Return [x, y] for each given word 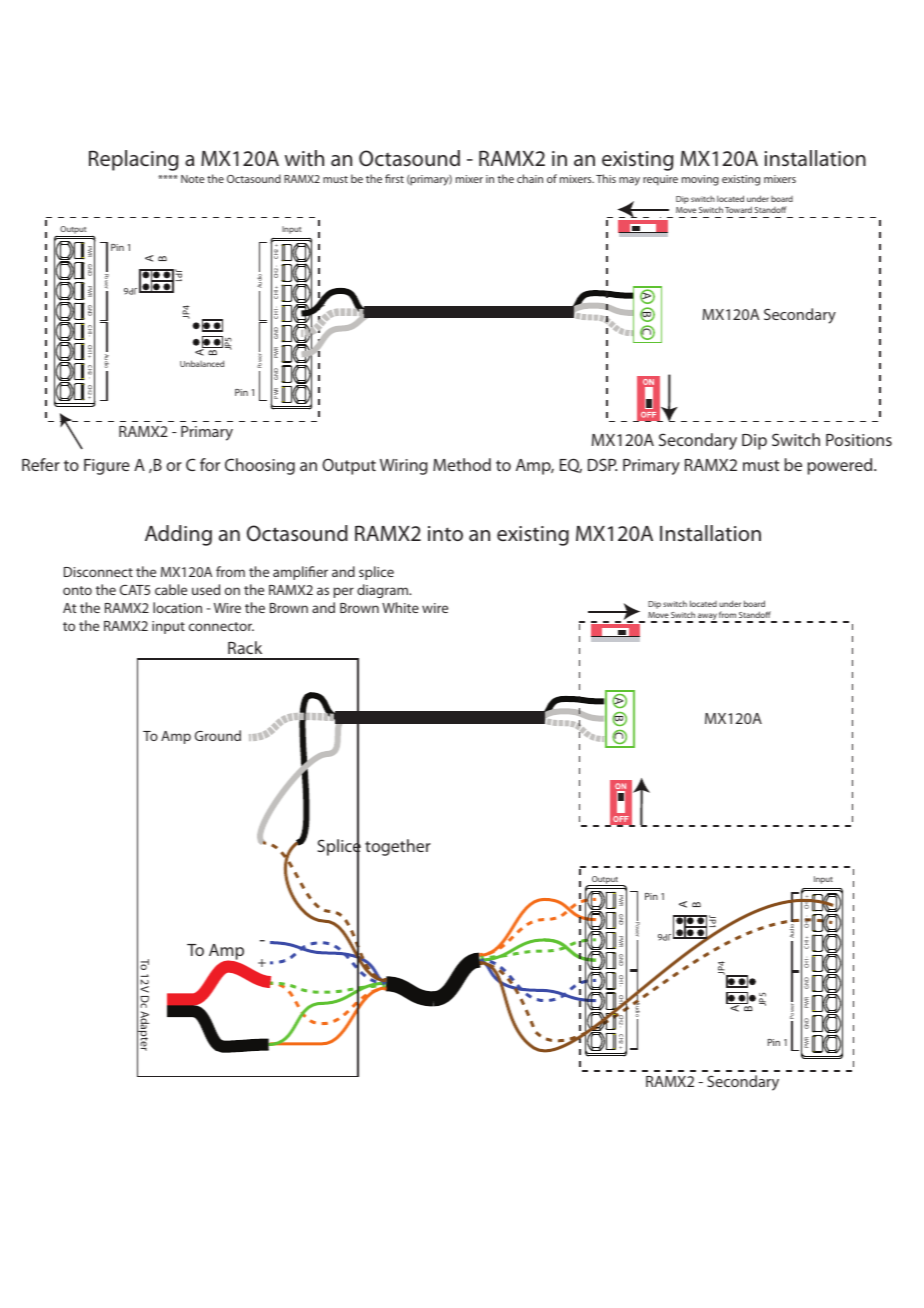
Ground [218, 735]
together [398, 847]
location [177, 607]
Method [462, 464]
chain [530, 178]
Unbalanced [202, 363]
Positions [859, 440]
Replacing [133, 160]
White [400, 607]
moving [700, 180]
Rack [245, 647]
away [707, 617]
